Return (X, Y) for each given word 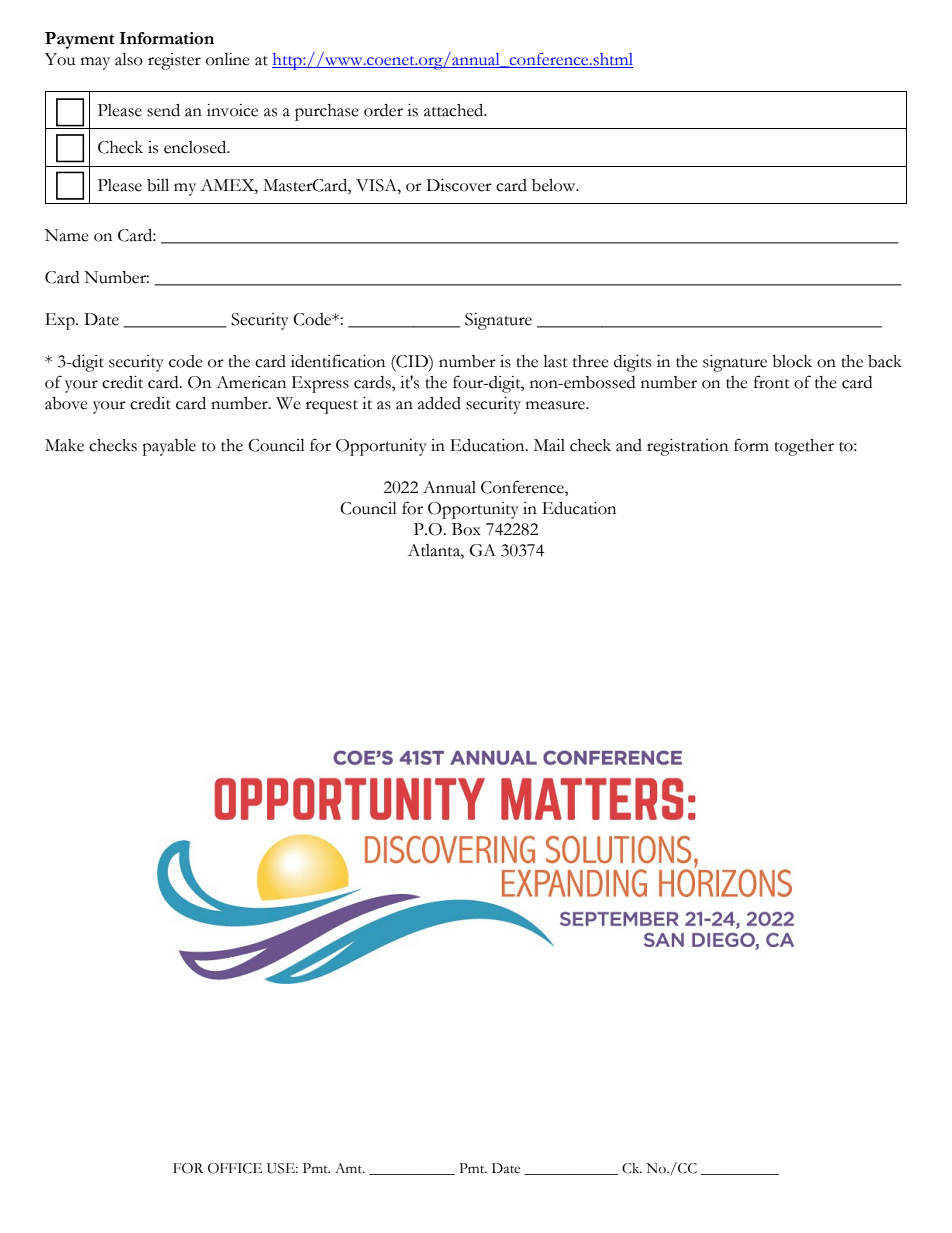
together (804, 447)
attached (455, 110)
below (555, 185)
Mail (549, 445)
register (174, 61)
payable (169, 447)
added (439, 403)
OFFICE (235, 1168)
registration (687, 447)
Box (466, 529)
